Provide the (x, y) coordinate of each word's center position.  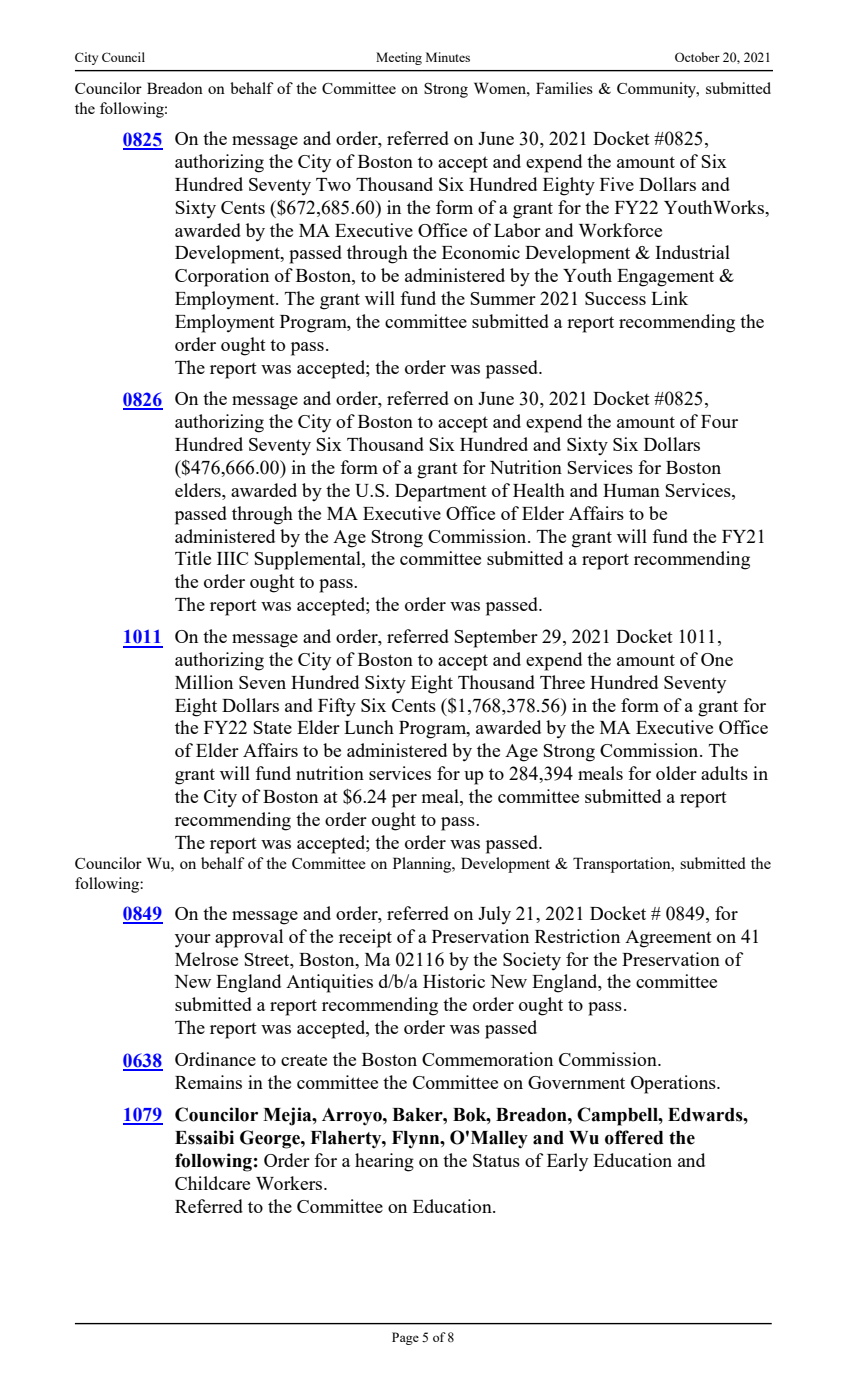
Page (405, 1338)
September (496, 638)
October (697, 57)
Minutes (448, 57)
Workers (290, 1183)
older (676, 773)
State (272, 727)
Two (333, 184)
